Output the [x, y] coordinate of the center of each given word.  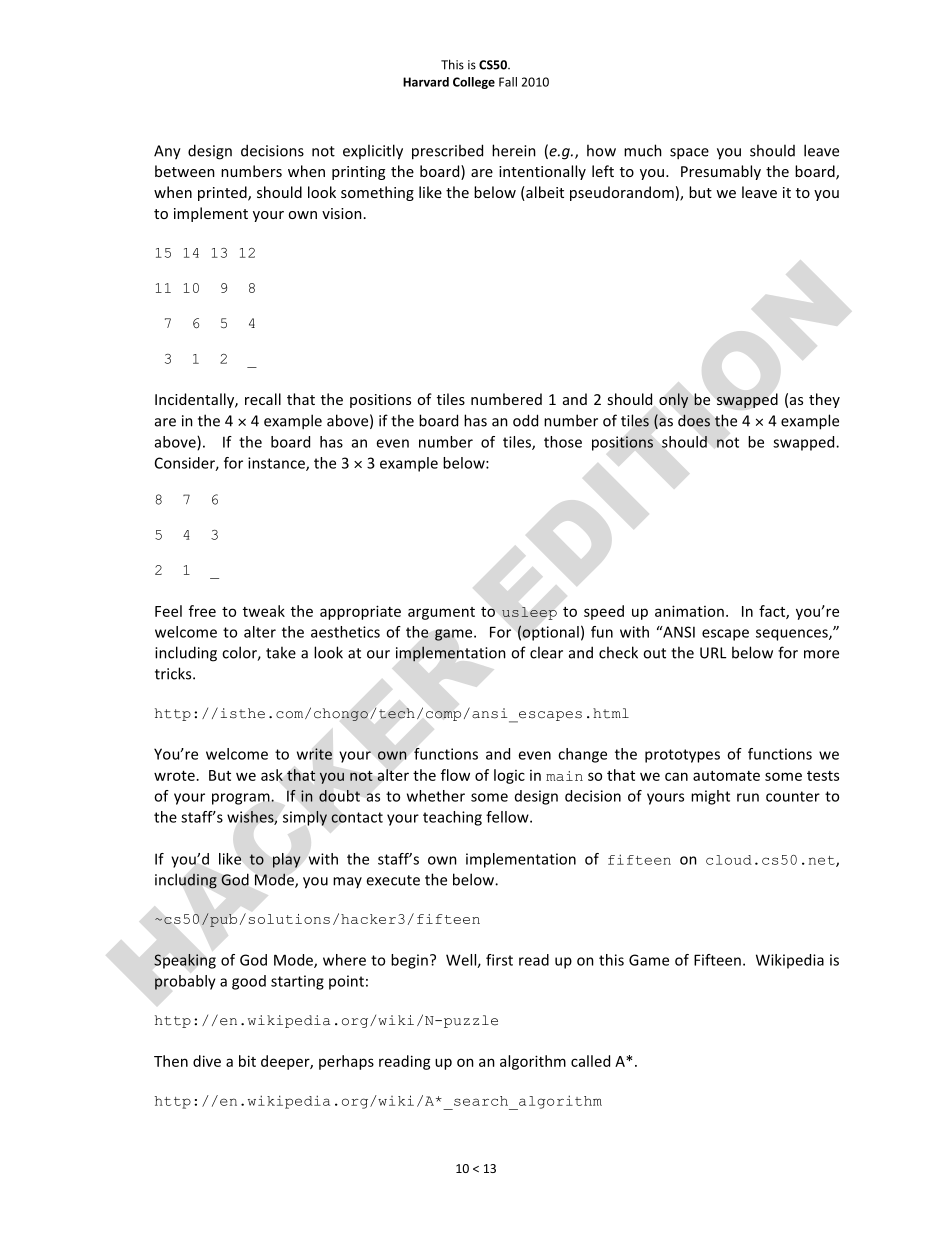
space [689, 154]
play [286, 860]
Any [167, 152]
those [563, 442]
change [582, 755]
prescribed [447, 152]
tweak [264, 611]
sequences [793, 635]
